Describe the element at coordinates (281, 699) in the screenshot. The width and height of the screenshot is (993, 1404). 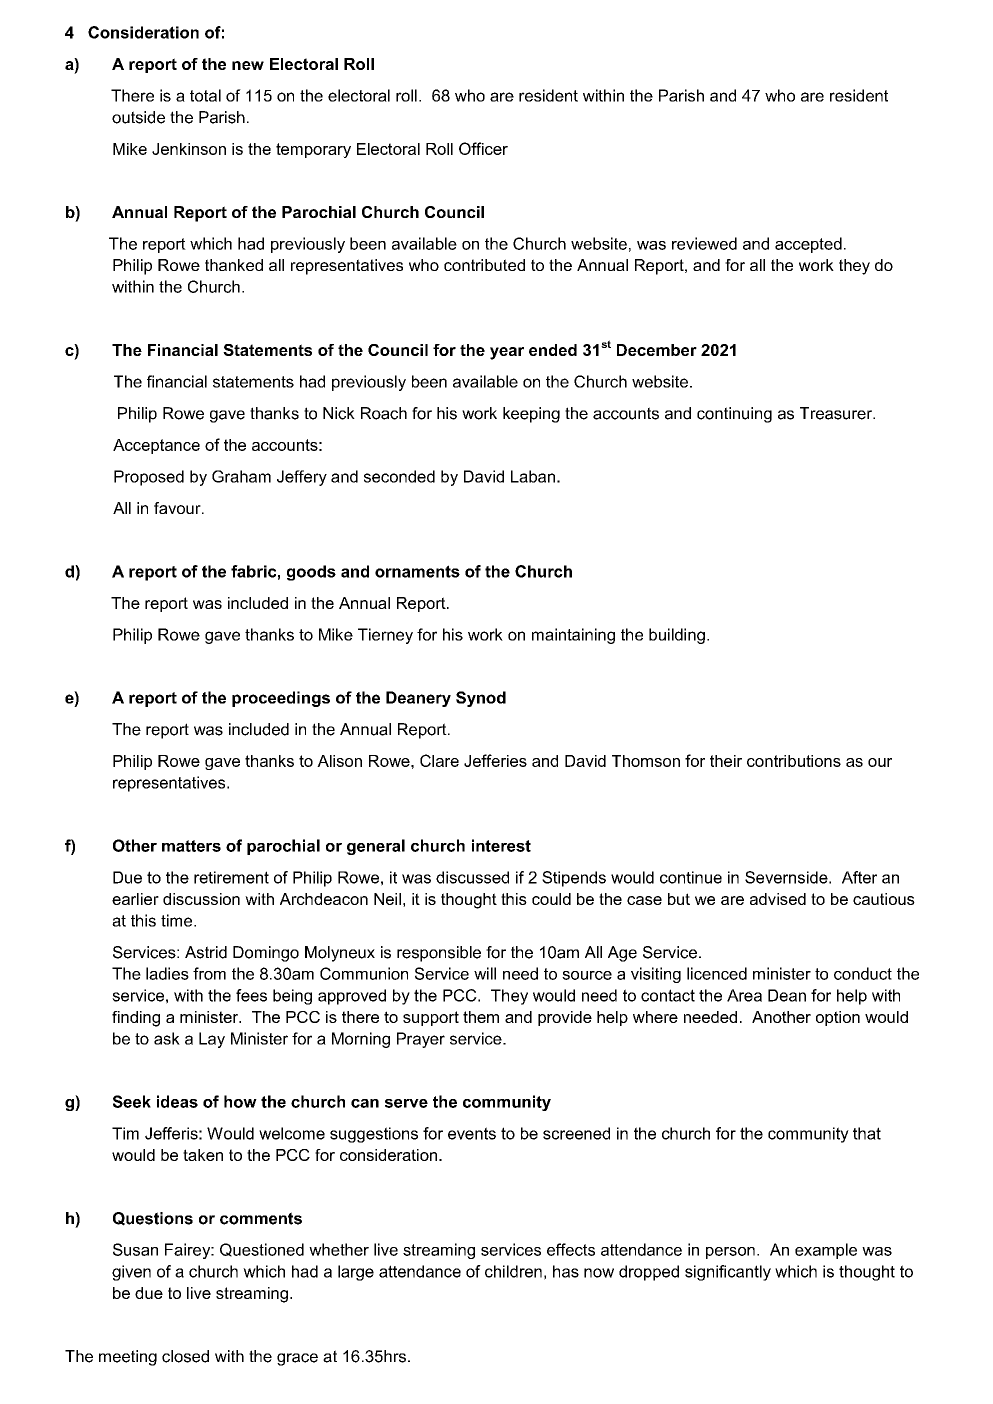
I see `proceedings` at that location.
